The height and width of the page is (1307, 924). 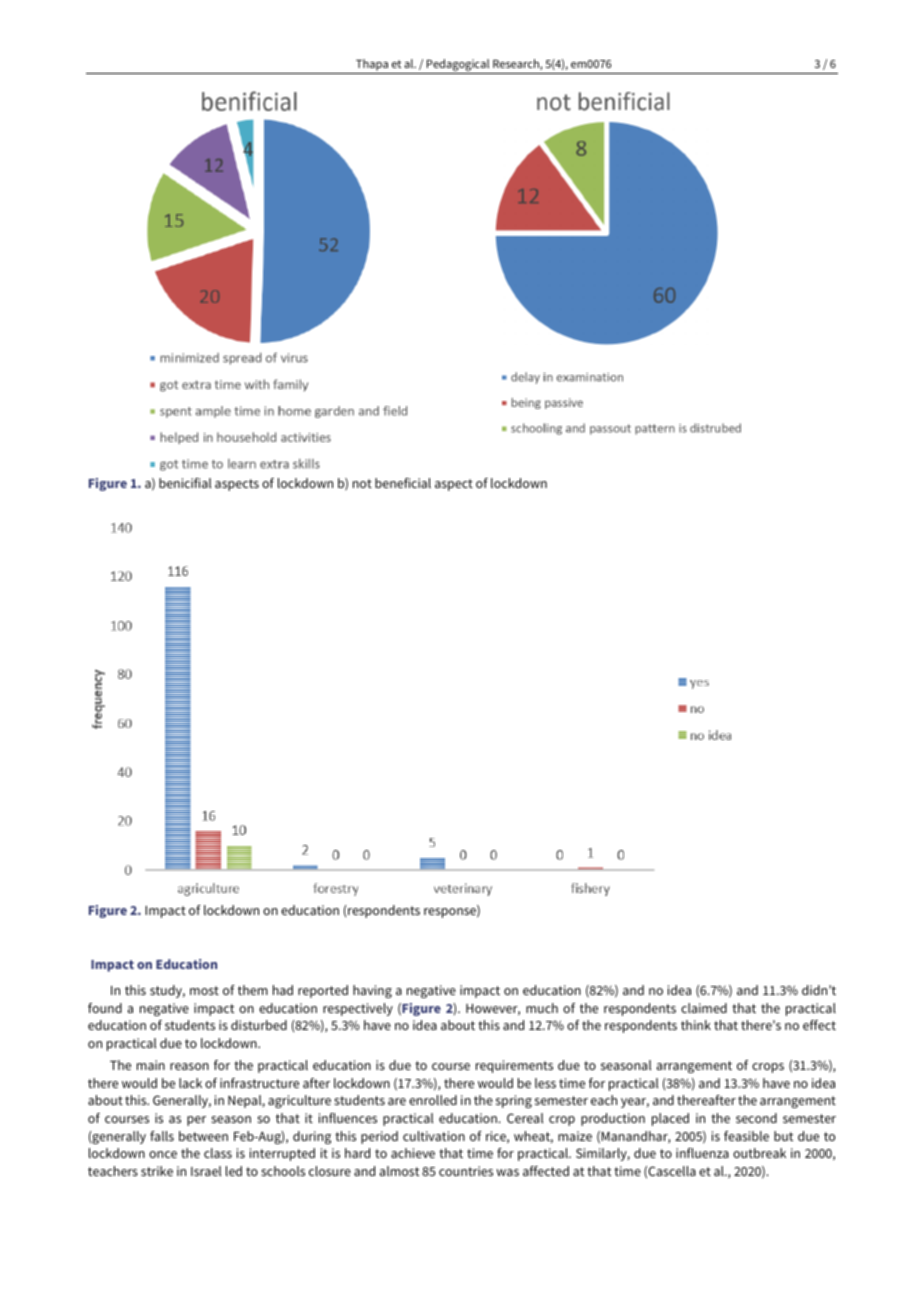 What do you see at coordinates (434, 1136) in the page?
I see `cultivation` at bounding box center [434, 1136].
